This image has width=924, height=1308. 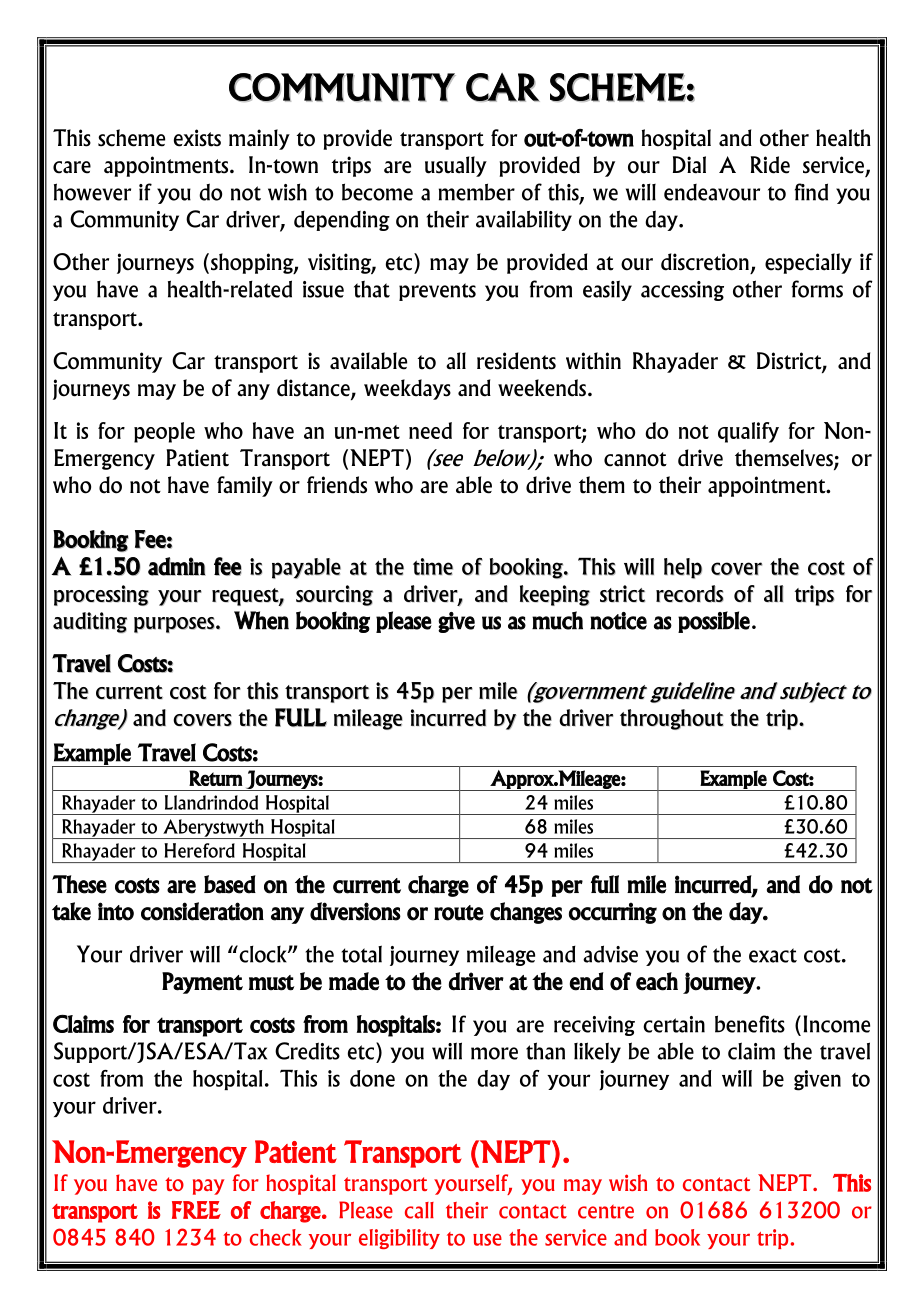 I want to click on Ride, so click(x=770, y=165).
